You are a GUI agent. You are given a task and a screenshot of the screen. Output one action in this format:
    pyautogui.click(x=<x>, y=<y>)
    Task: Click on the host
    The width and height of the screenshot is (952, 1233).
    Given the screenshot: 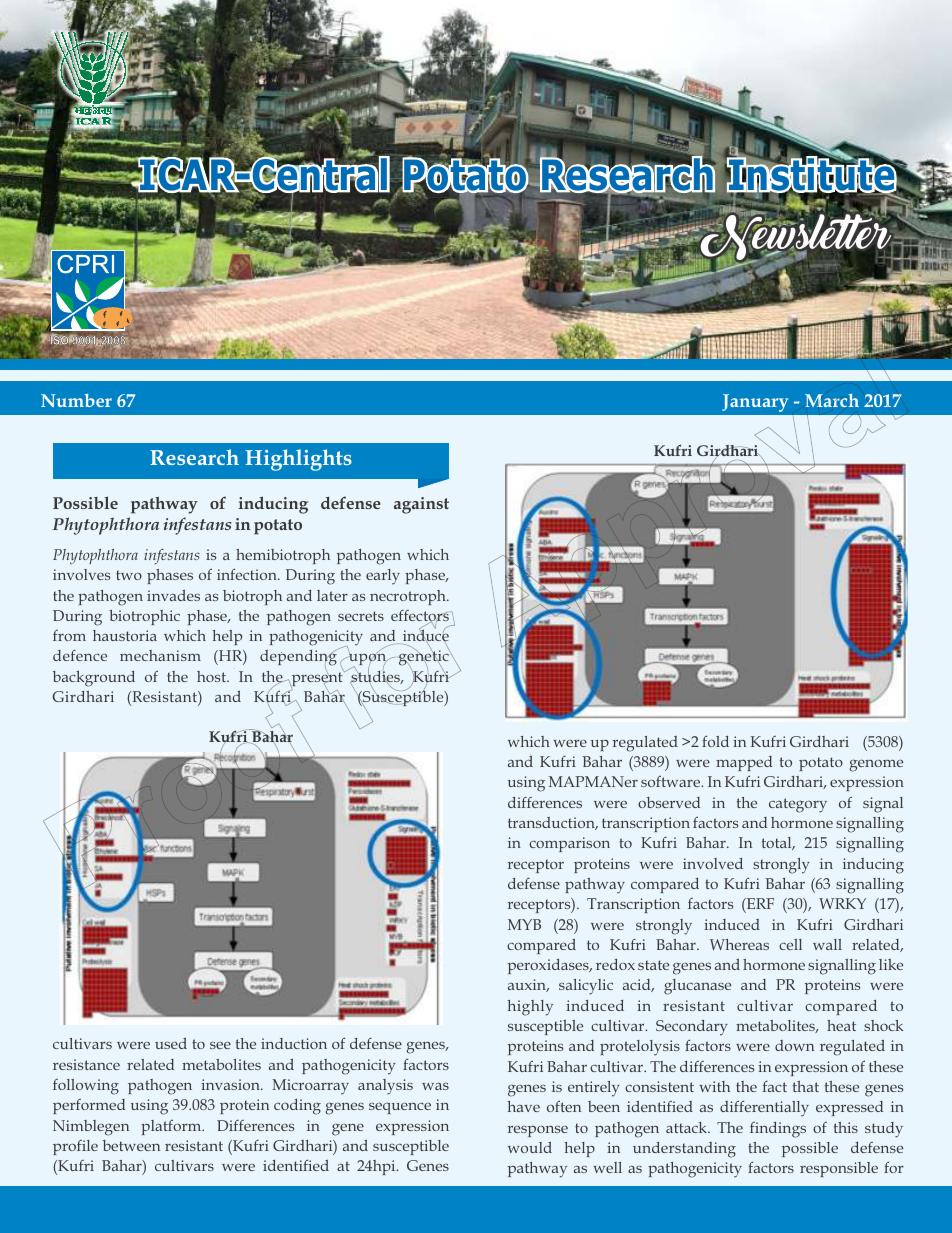 What is the action you would take?
    pyautogui.click(x=212, y=676)
